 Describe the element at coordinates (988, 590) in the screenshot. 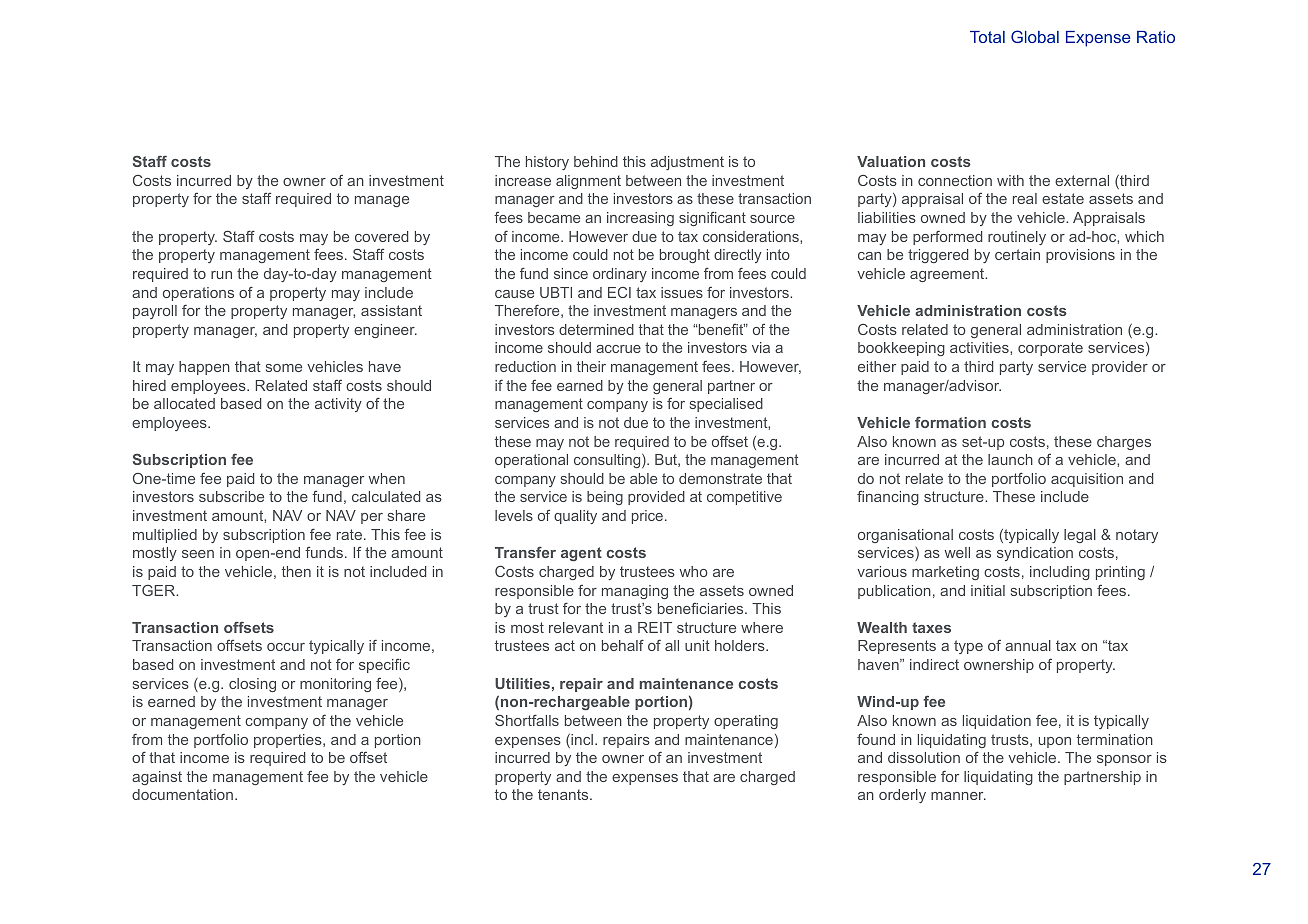

I see `initial` at that location.
